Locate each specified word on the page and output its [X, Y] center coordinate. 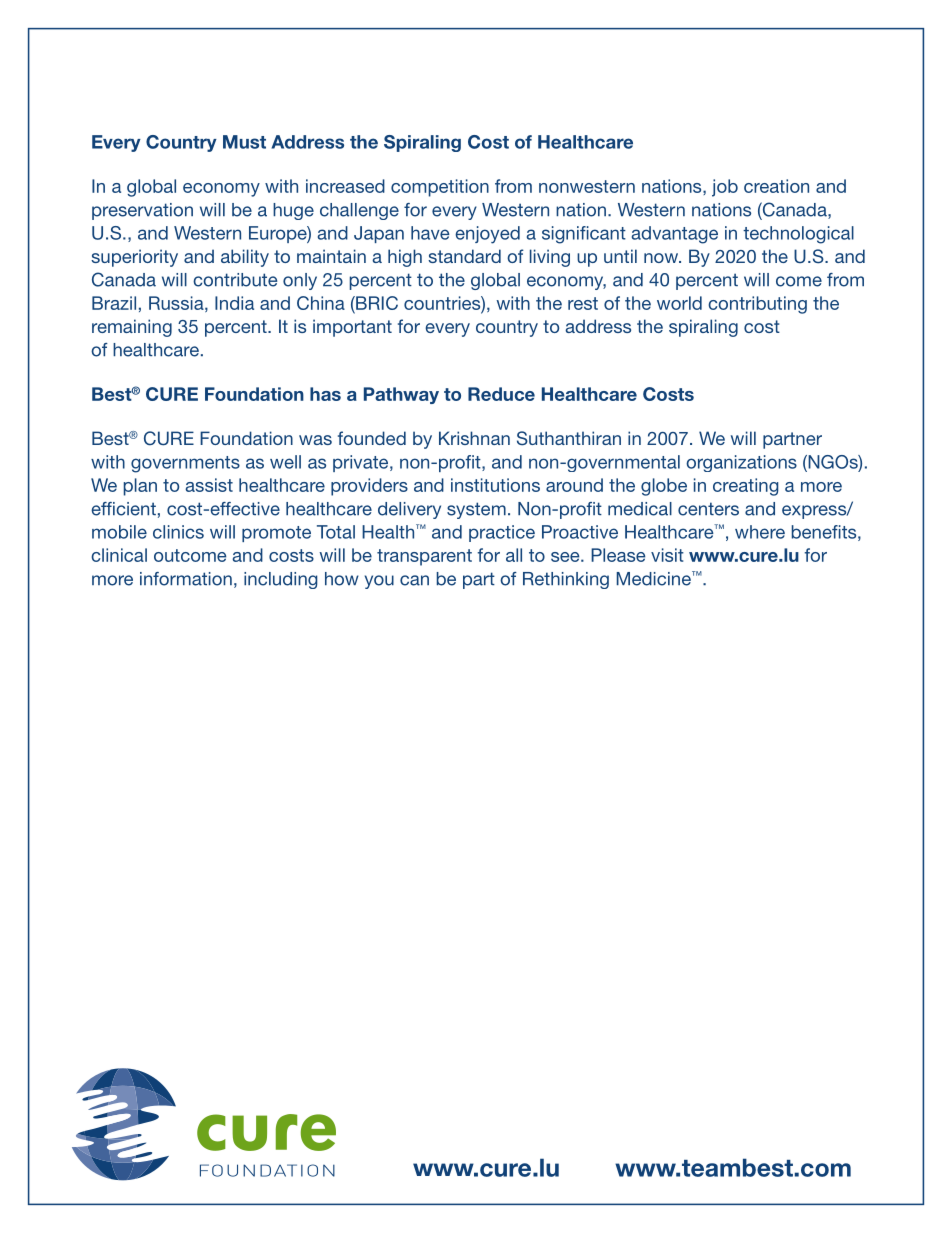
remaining [132, 328]
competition [440, 188]
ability [245, 258]
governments [185, 464]
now [662, 258]
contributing [757, 305]
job [725, 188]
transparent [424, 557]
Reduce [501, 394]
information [186, 579]
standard [464, 256]
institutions [495, 485]
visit [667, 555]
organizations [741, 463]
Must [244, 142]
